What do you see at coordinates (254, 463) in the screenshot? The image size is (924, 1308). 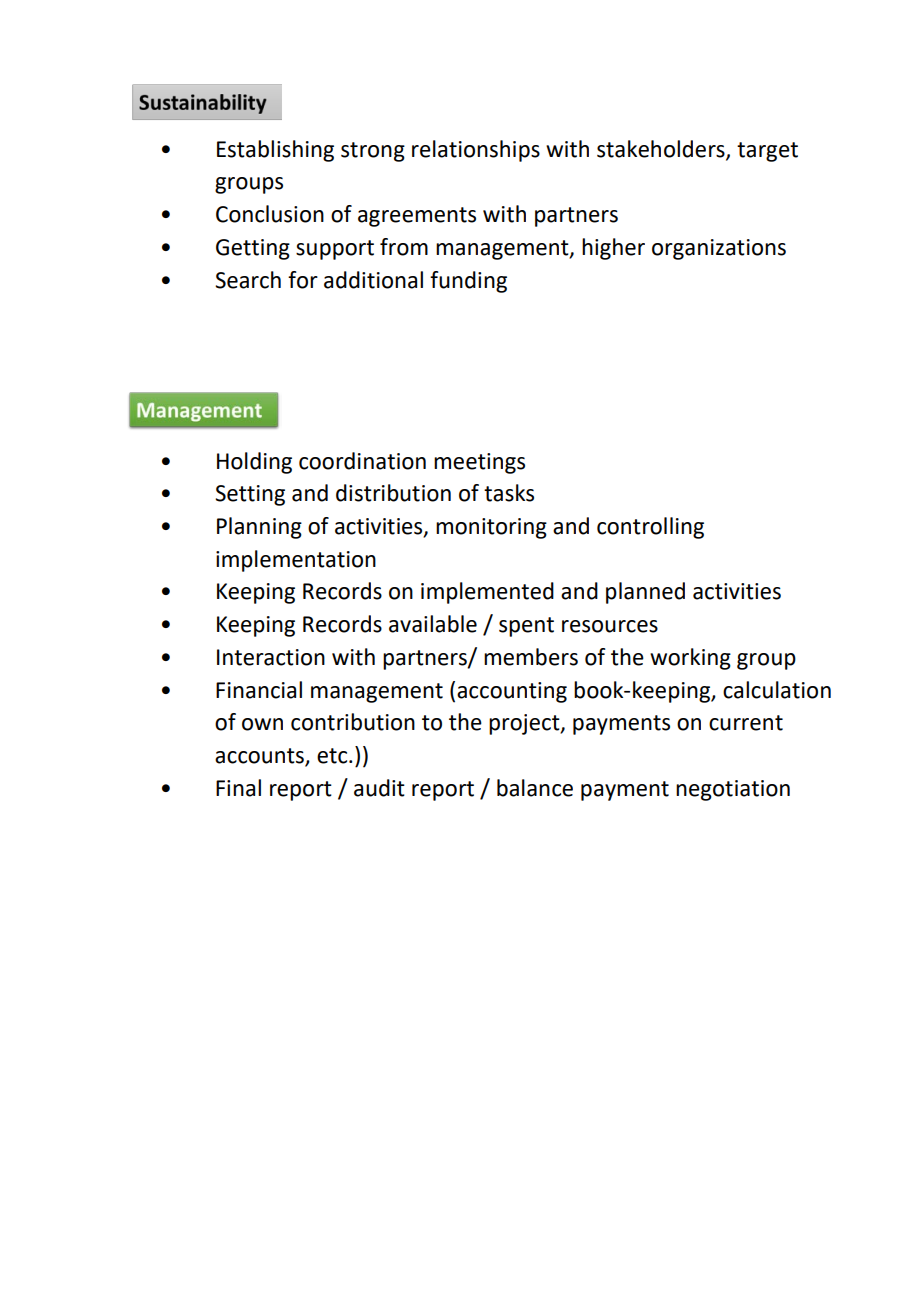 I see `Holding` at bounding box center [254, 463].
